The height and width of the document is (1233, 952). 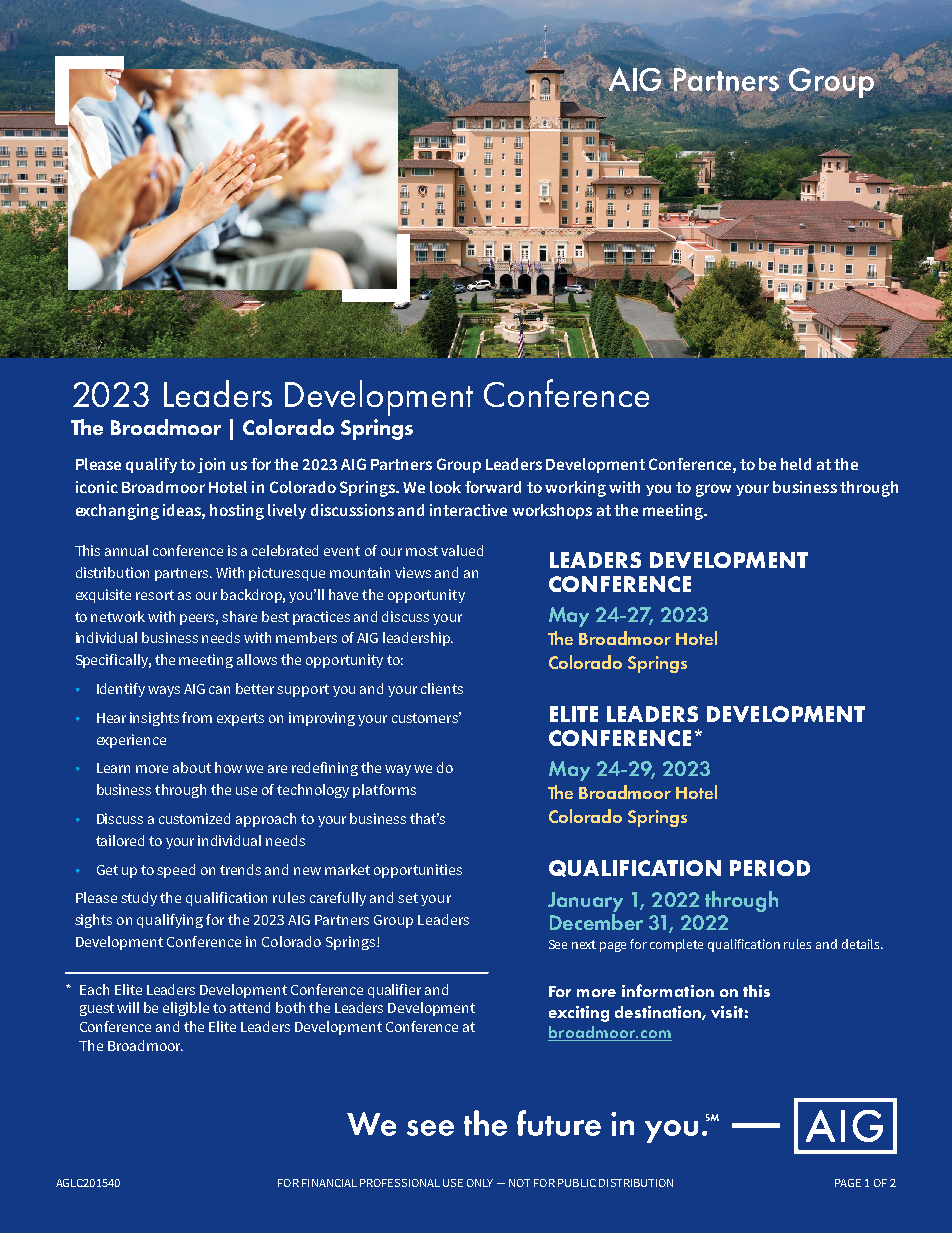 I want to click on held, so click(x=796, y=464).
